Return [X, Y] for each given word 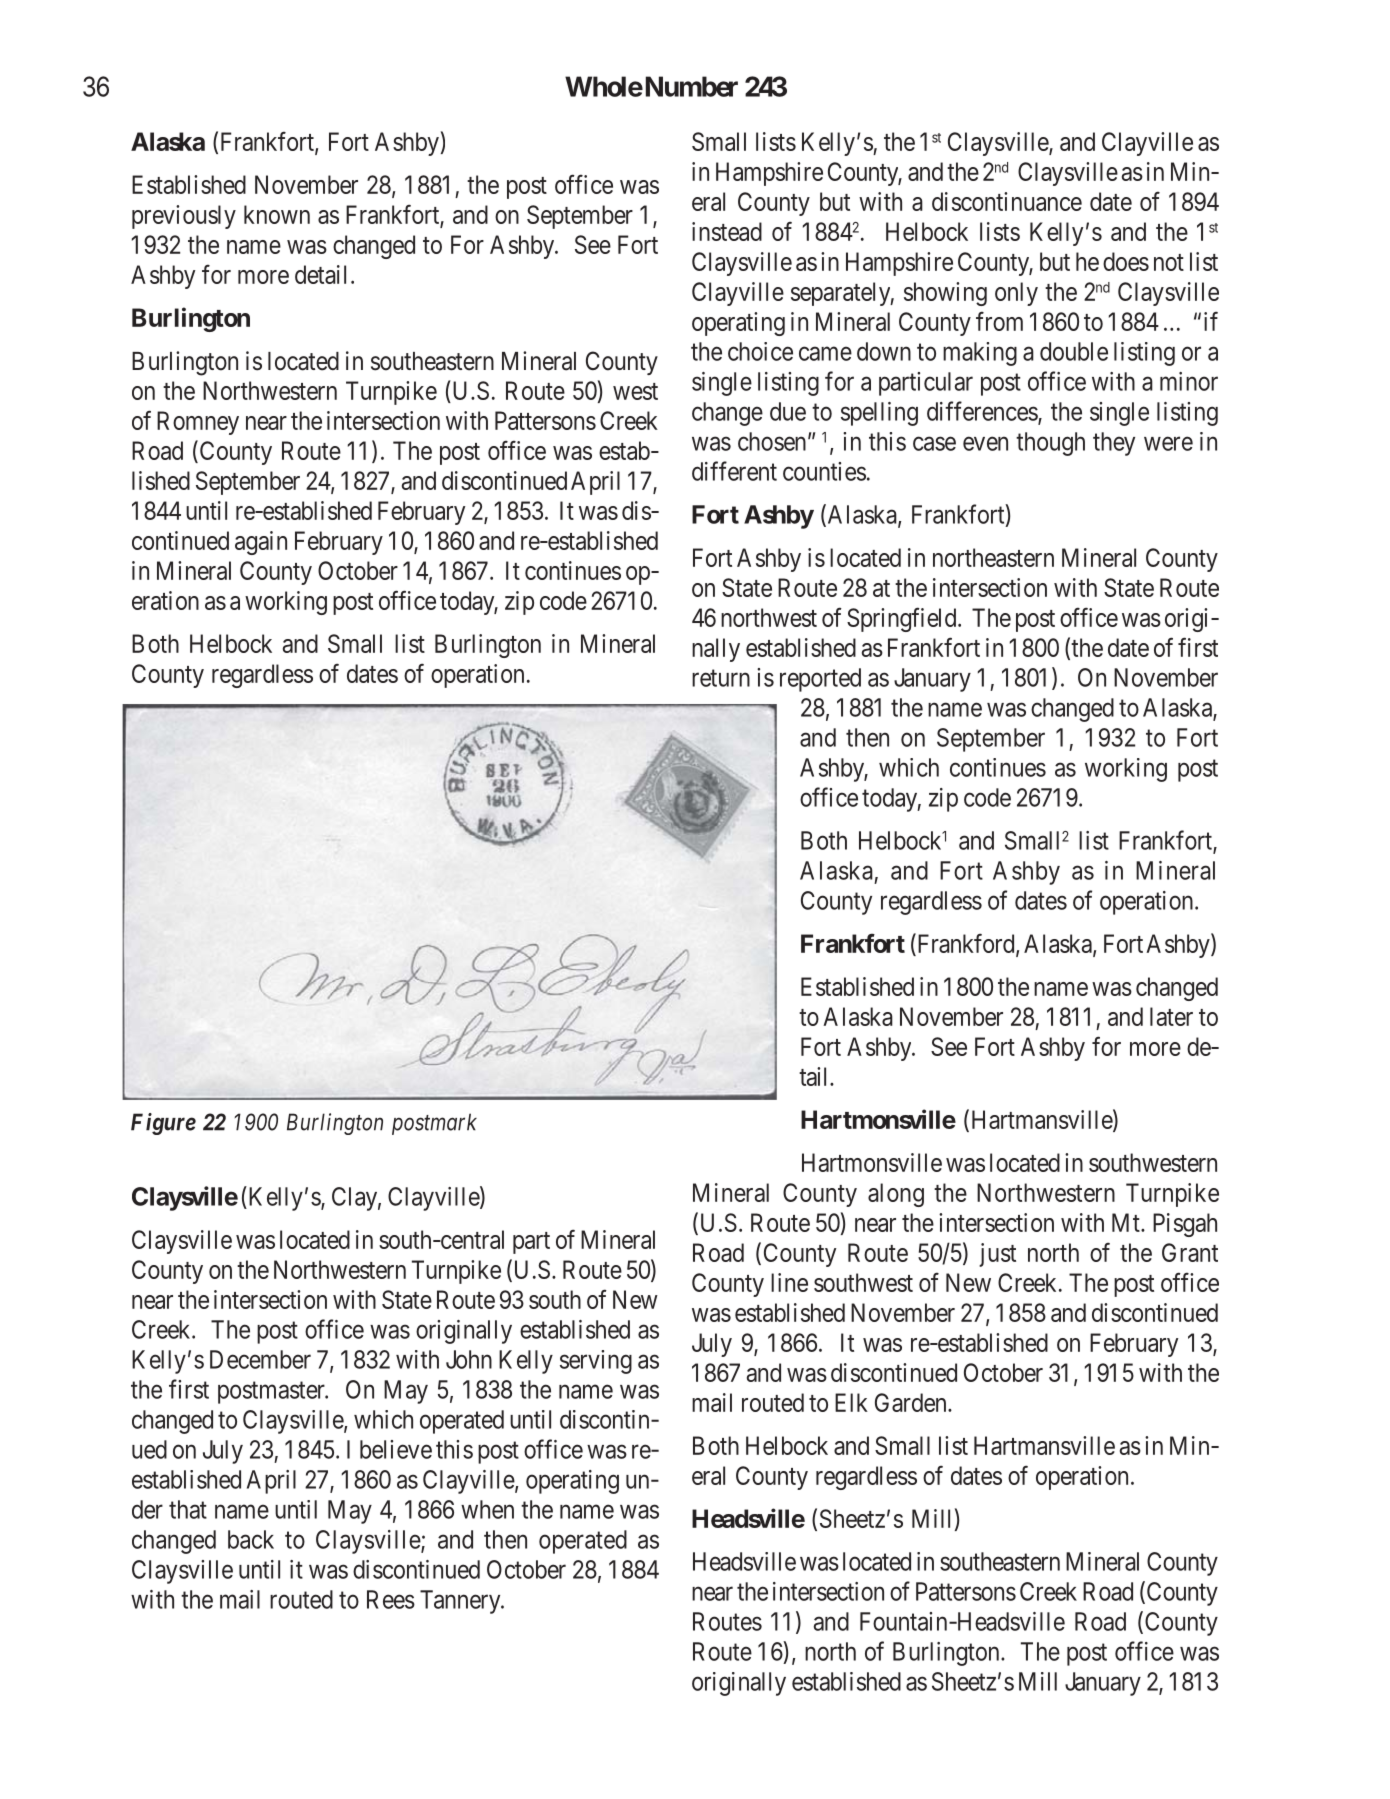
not [1169, 262]
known [277, 214]
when [487, 1509]
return [721, 678]
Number [690, 86]
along [896, 1195]
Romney [198, 423]
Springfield [903, 619]
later [1171, 1016]
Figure [163, 1124]
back [251, 1539]
